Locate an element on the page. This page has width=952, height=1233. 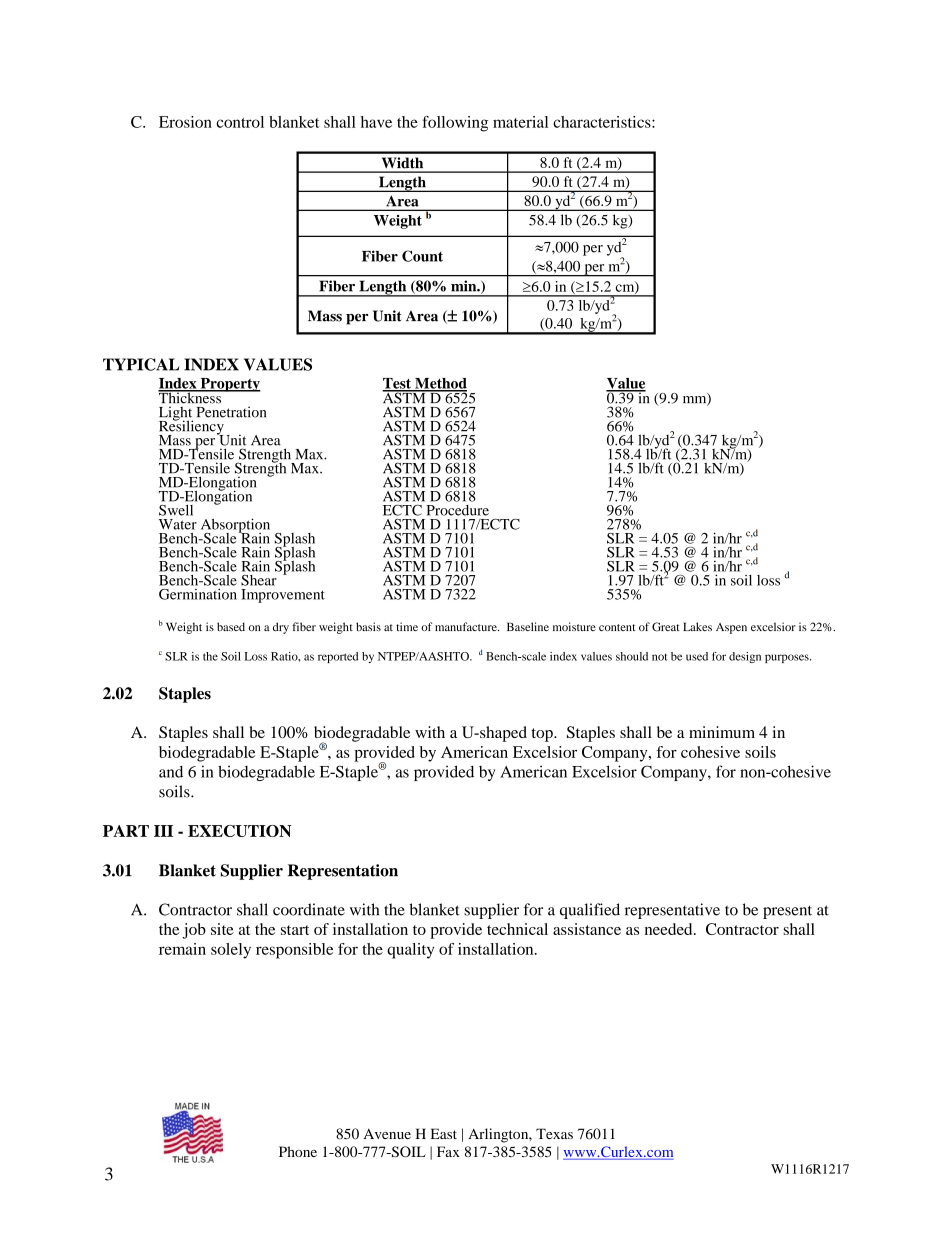
manufacture is located at coordinates (467, 626).
